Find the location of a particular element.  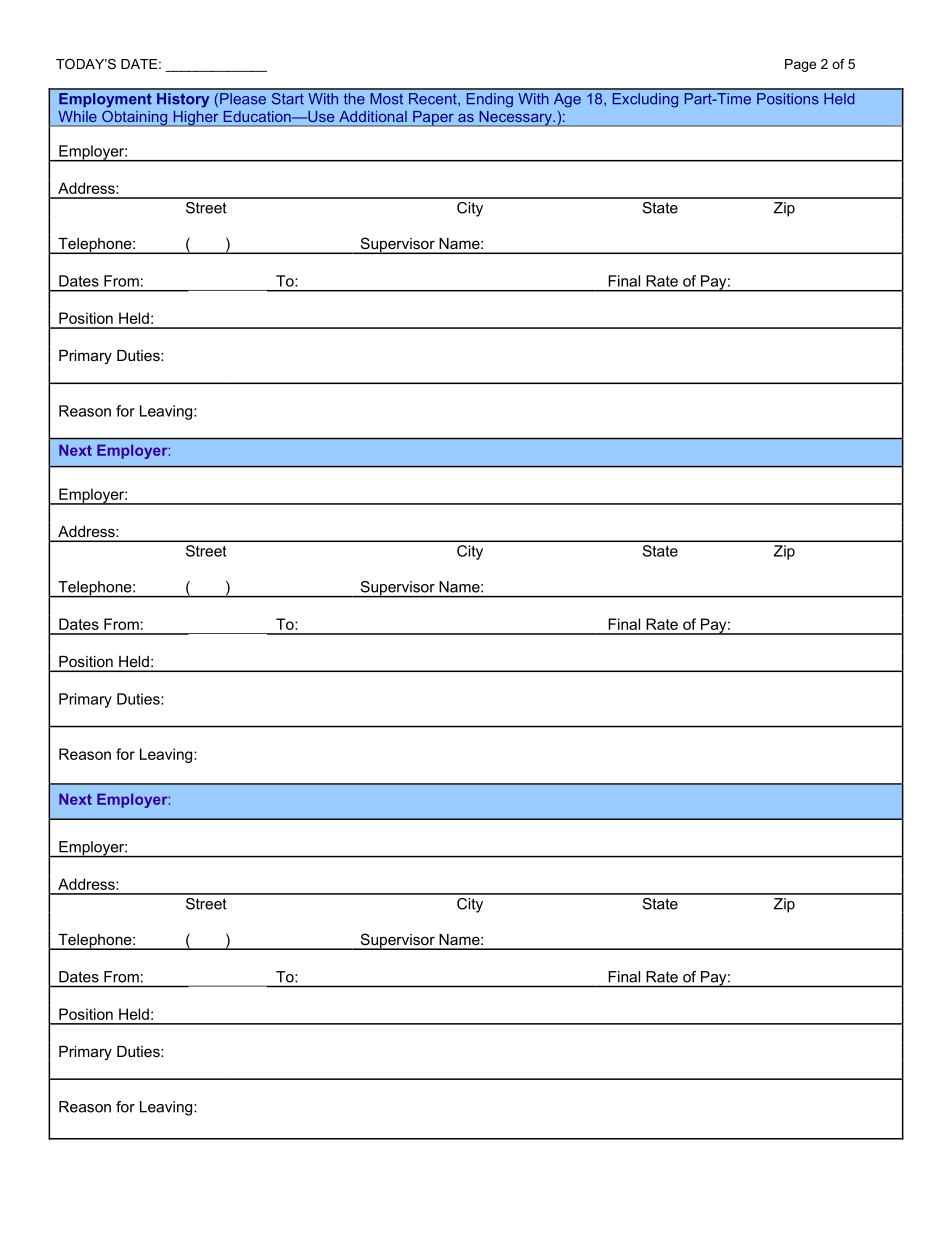

Higher is located at coordinates (196, 118).
